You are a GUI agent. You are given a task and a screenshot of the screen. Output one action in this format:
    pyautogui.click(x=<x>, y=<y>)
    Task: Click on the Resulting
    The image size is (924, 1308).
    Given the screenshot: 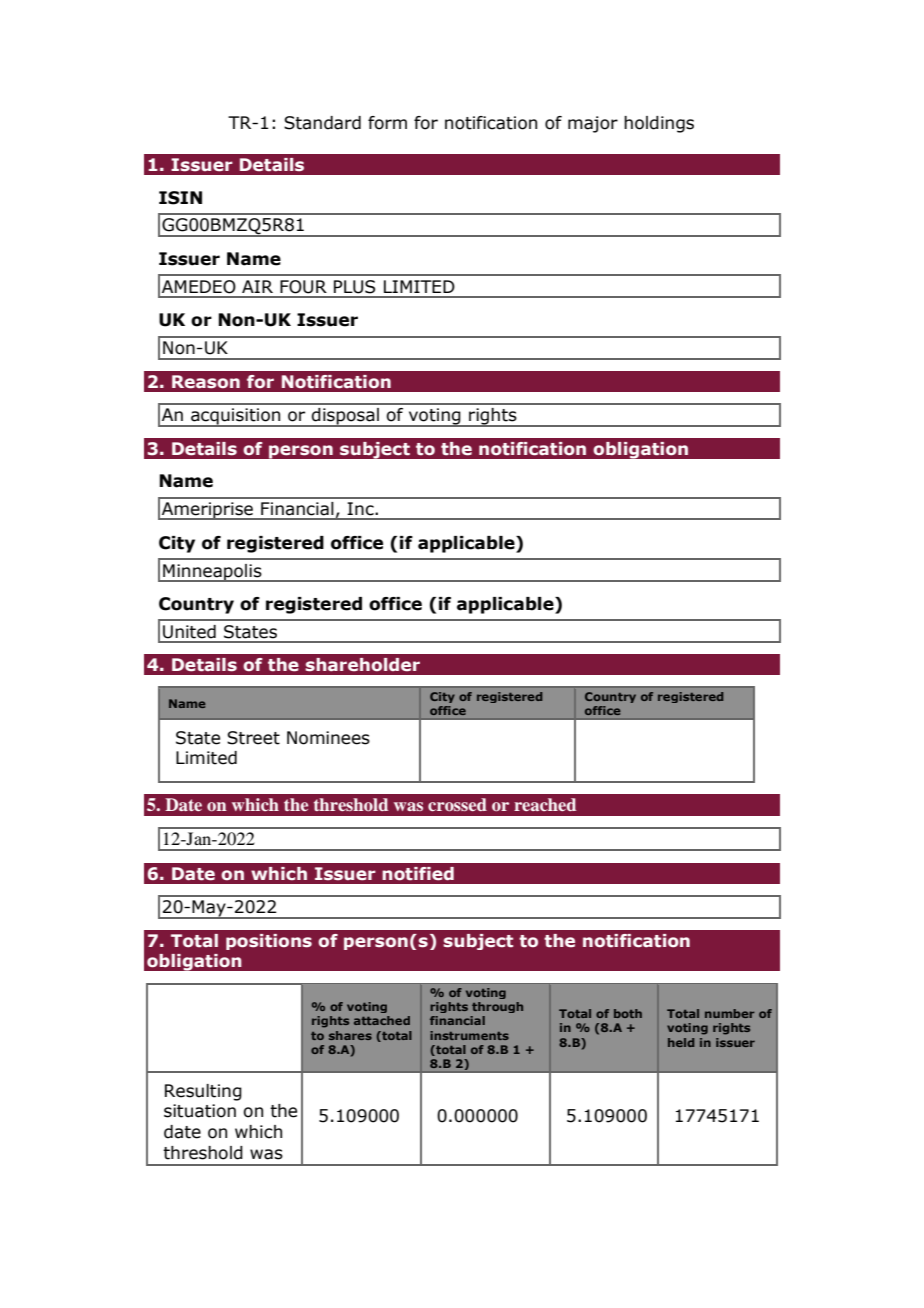 What is the action you would take?
    pyautogui.click(x=203, y=1092)
